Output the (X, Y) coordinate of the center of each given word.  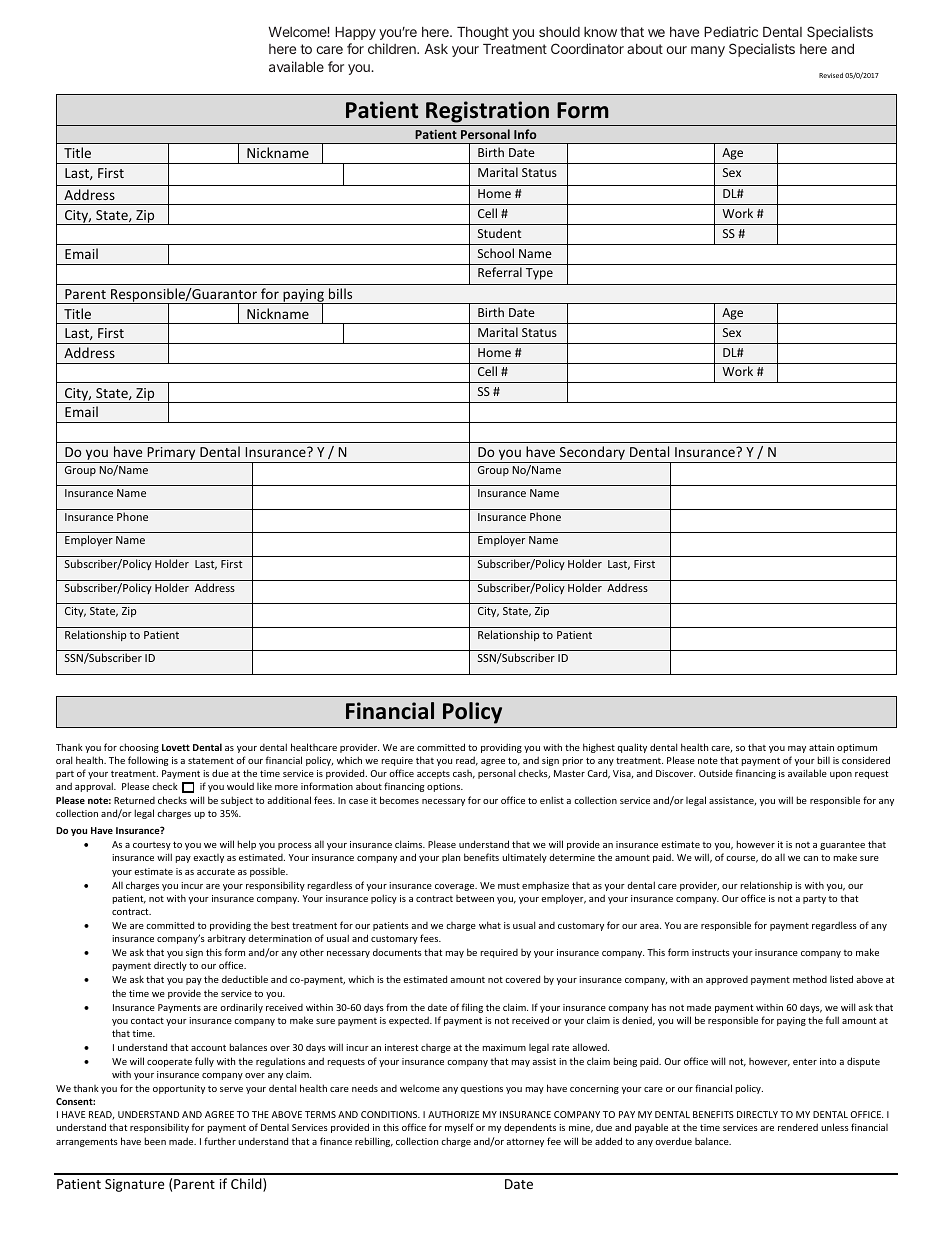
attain (821, 747)
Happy (355, 33)
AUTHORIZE (453, 1114)
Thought (483, 33)
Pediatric (731, 31)
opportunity (179, 1089)
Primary (171, 455)
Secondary (592, 454)
